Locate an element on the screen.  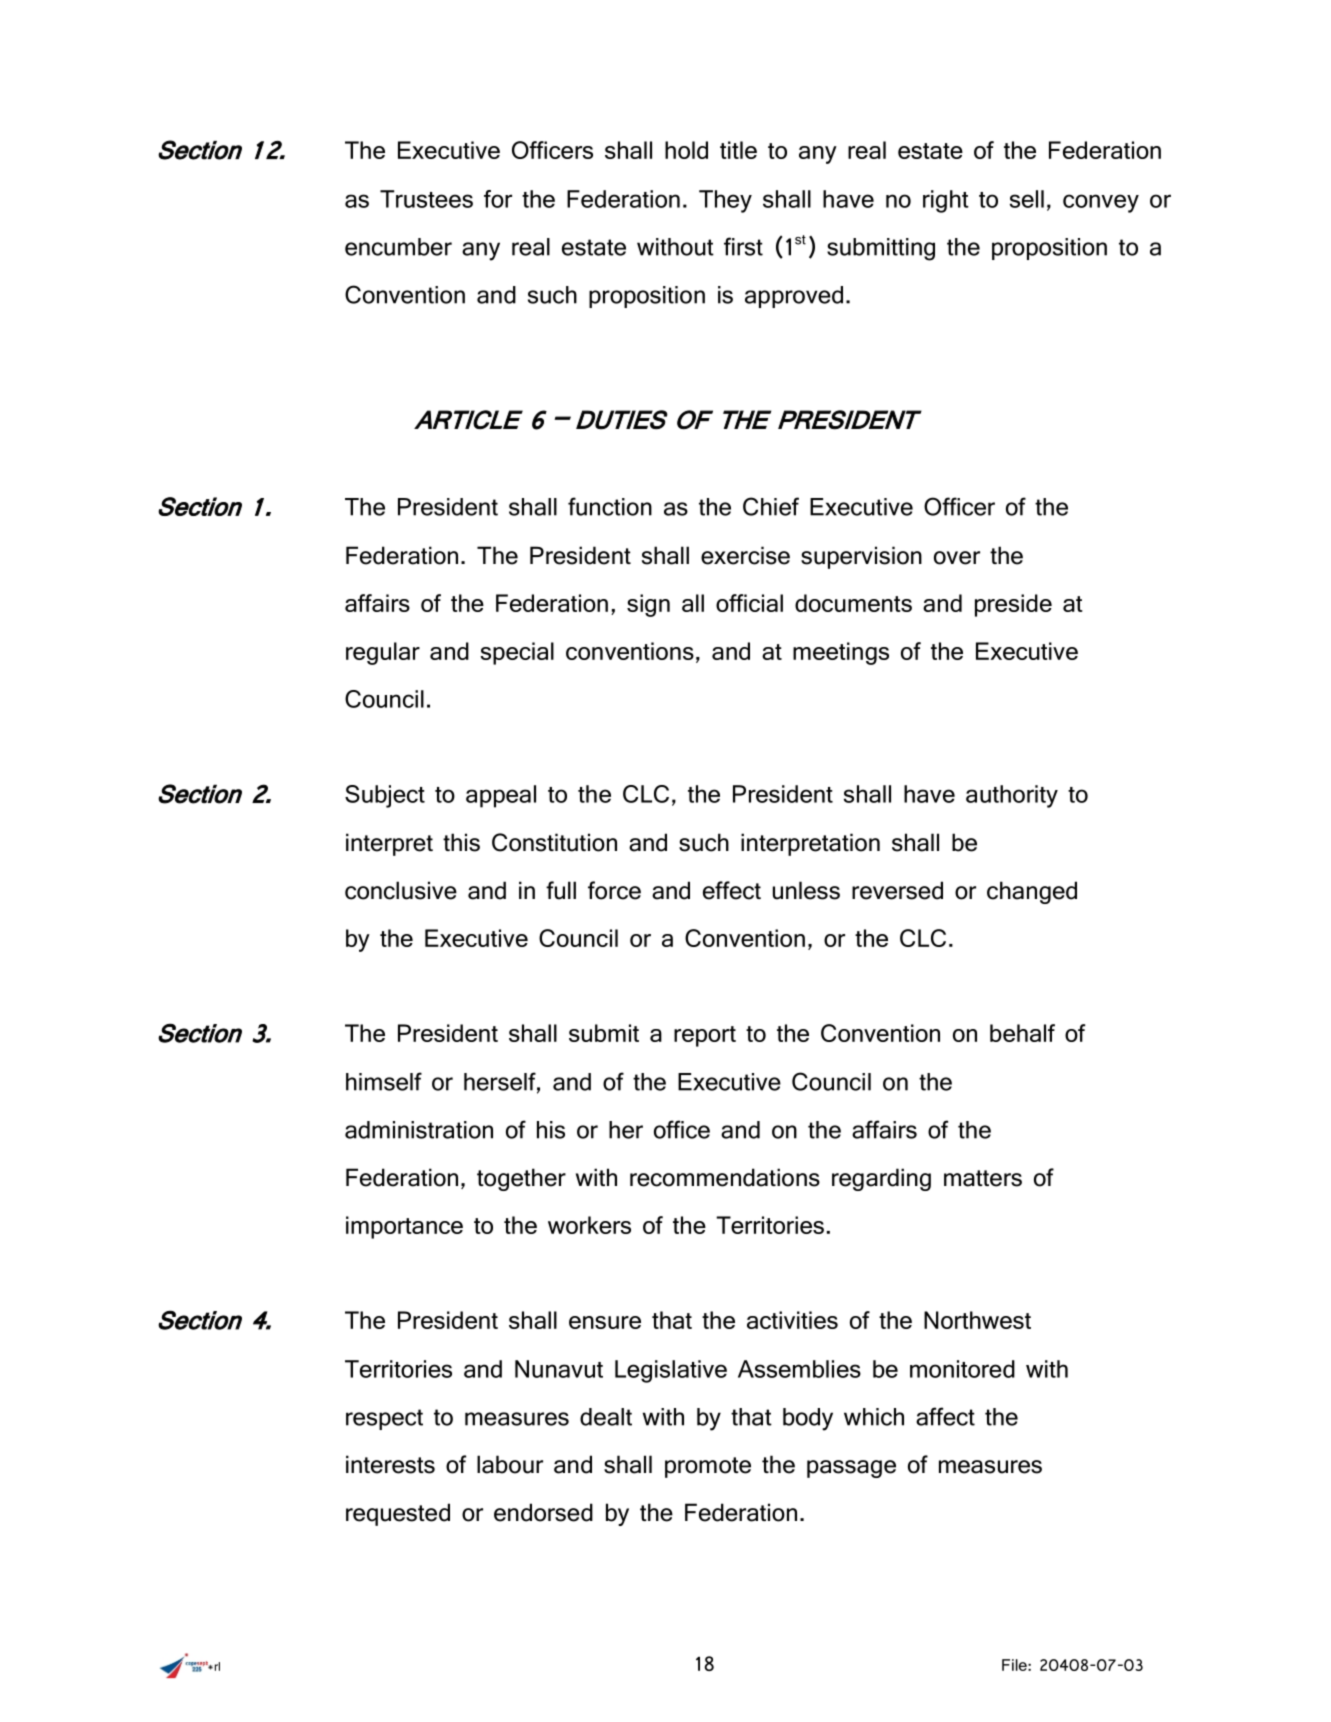
official is located at coordinates (749, 603).
